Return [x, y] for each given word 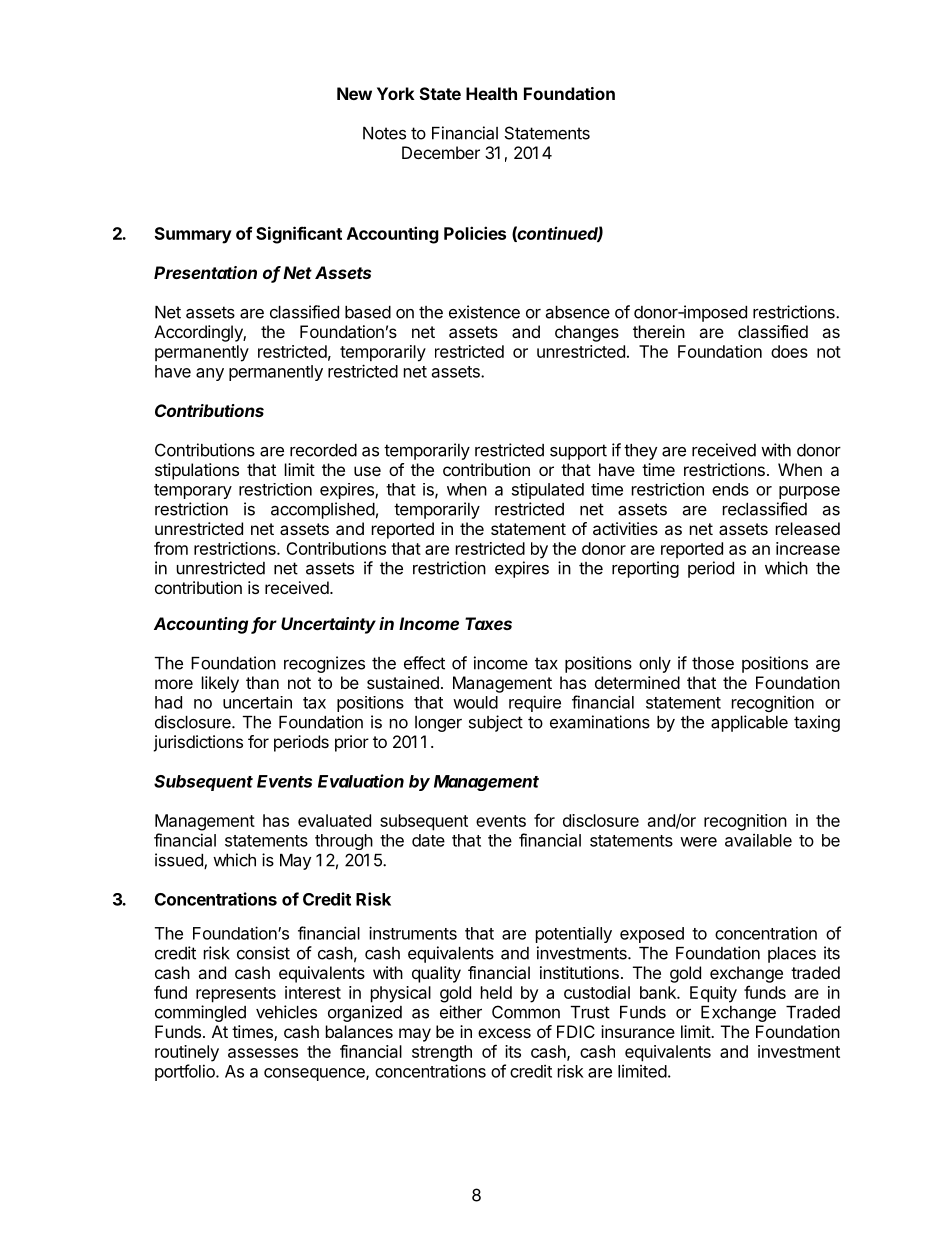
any [210, 374]
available [758, 840]
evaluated [334, 820]
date [428, 840]
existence [484, 312]
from [171, 548]
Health [491, 93]
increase [808, 548]
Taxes [488, 623]
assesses [263, 1053]
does [789, 351]
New [354, 93]
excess [504, 1033]
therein [659, 331]
